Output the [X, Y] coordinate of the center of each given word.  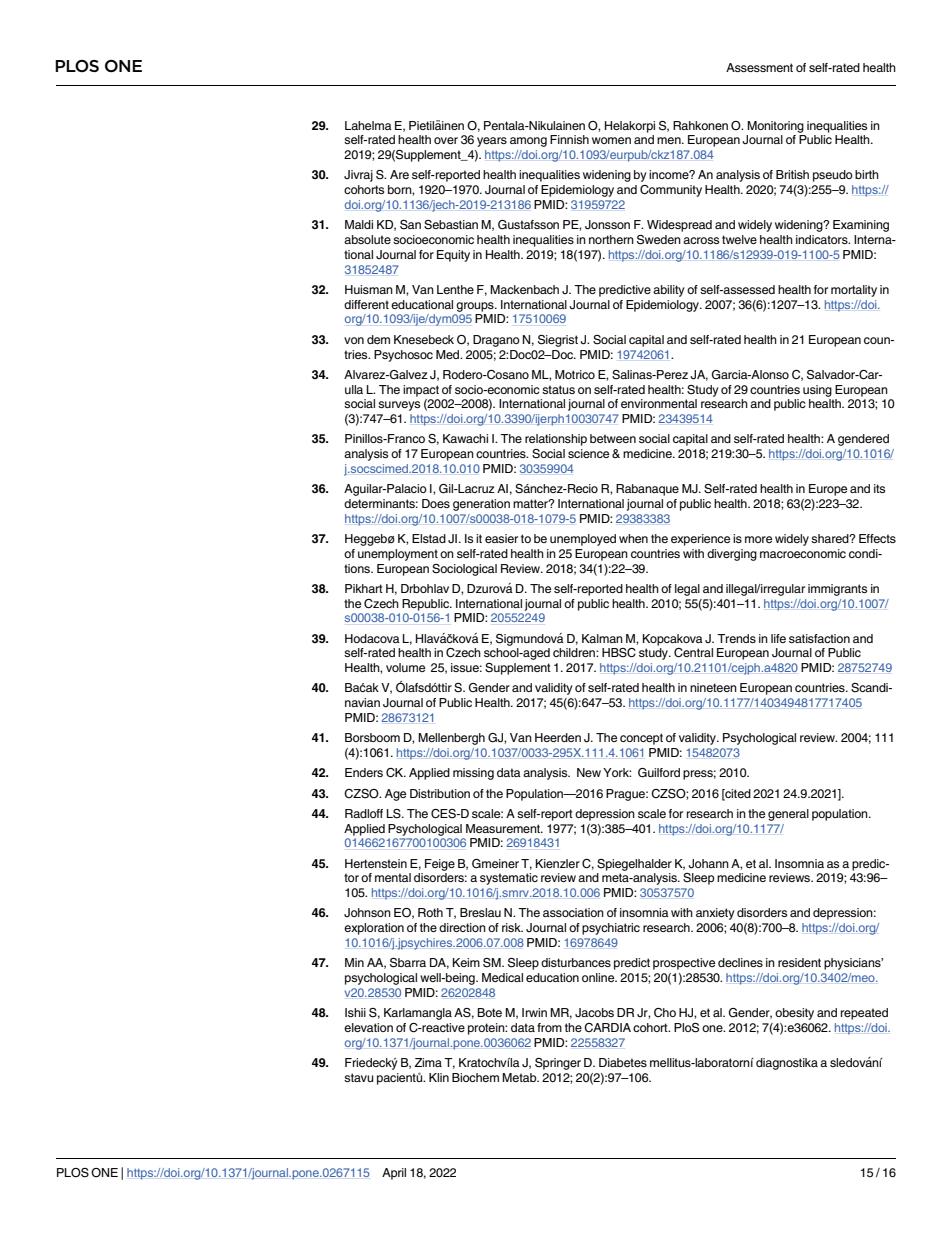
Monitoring [775, 127]
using [817, 391]
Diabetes [623, 1062]
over [446, 140]
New [589, 772]
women [611, 140]
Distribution [440, 793]
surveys [399, 406]
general [788, 815]
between [613, 438]
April [394, 1174]
